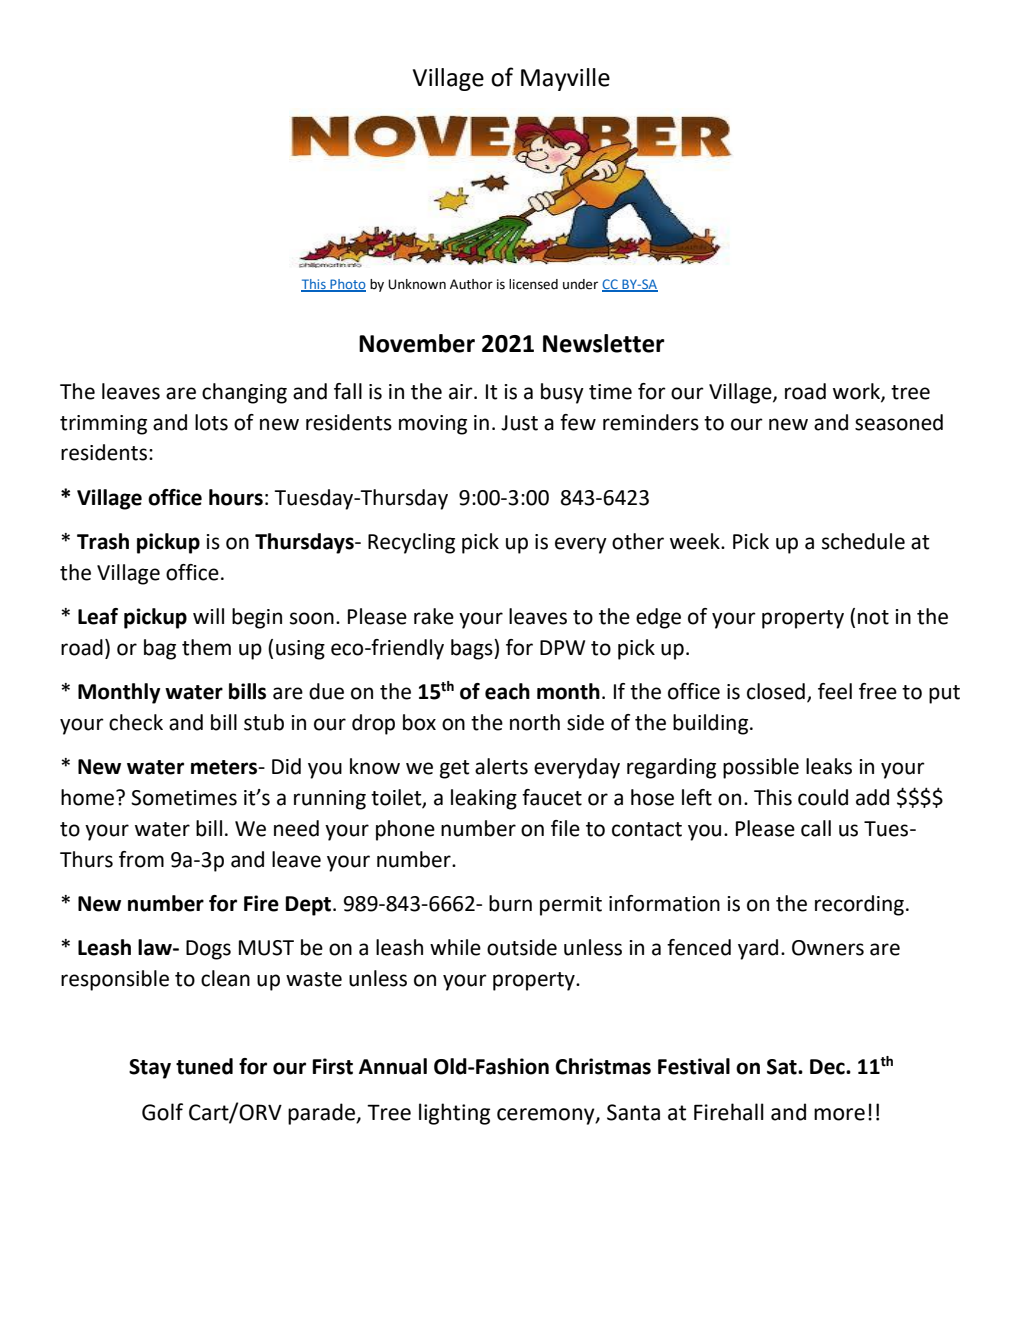 This screenshot has height=1324, width=1023. Describe the element at coordinates (136, 722) in the screenshot. I see `check` at that location.
